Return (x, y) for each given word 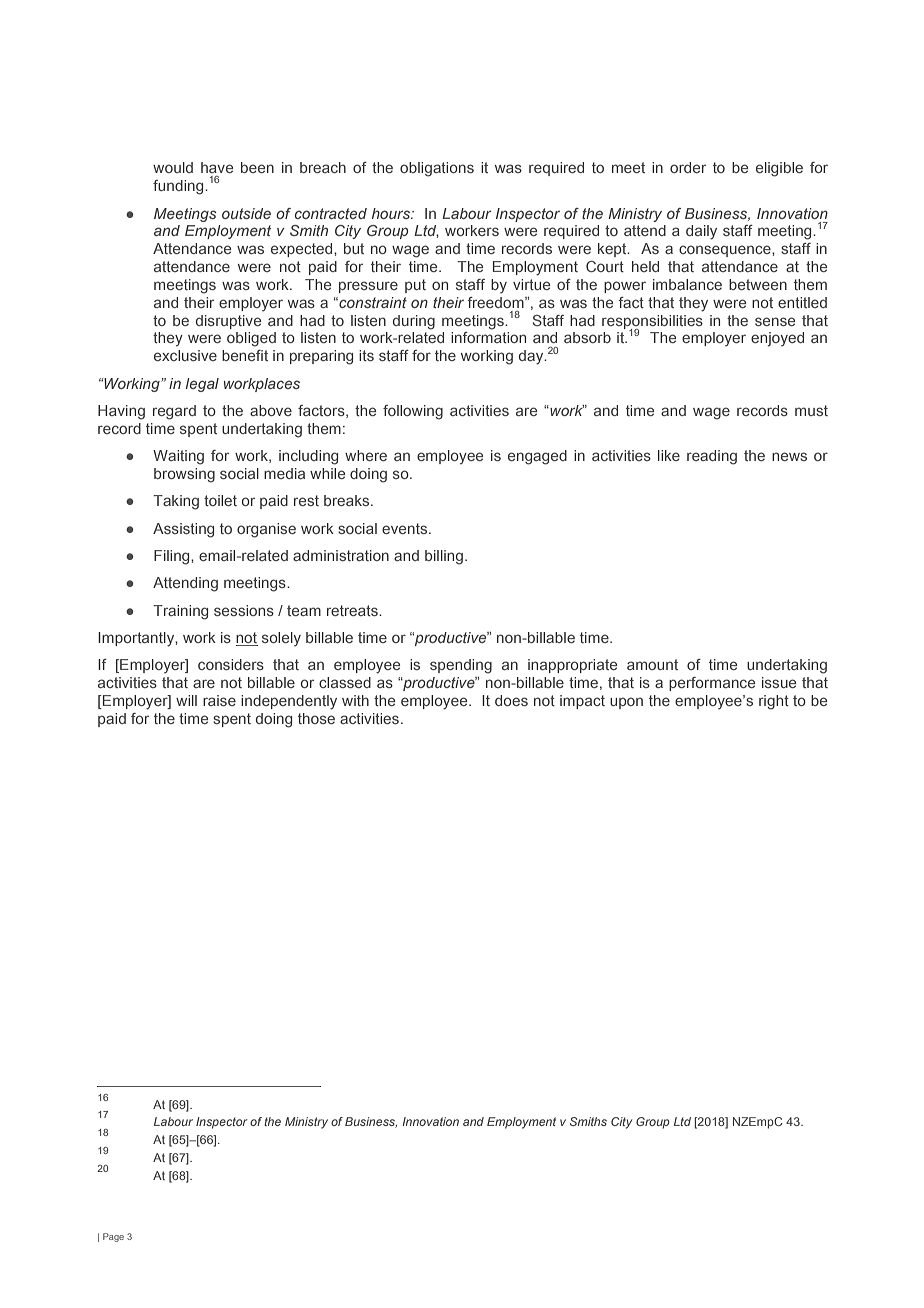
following (413, 412)
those (316, 718)
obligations (437, 169)
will (186, 700)
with (355, 700)
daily (701, 232)
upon (626, 703)
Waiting (178, 457)
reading (712, 457)
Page (113, 1237)
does (511, 700)
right (774, 702)
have (217, 167)
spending (461, 666)
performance (712, 684)
